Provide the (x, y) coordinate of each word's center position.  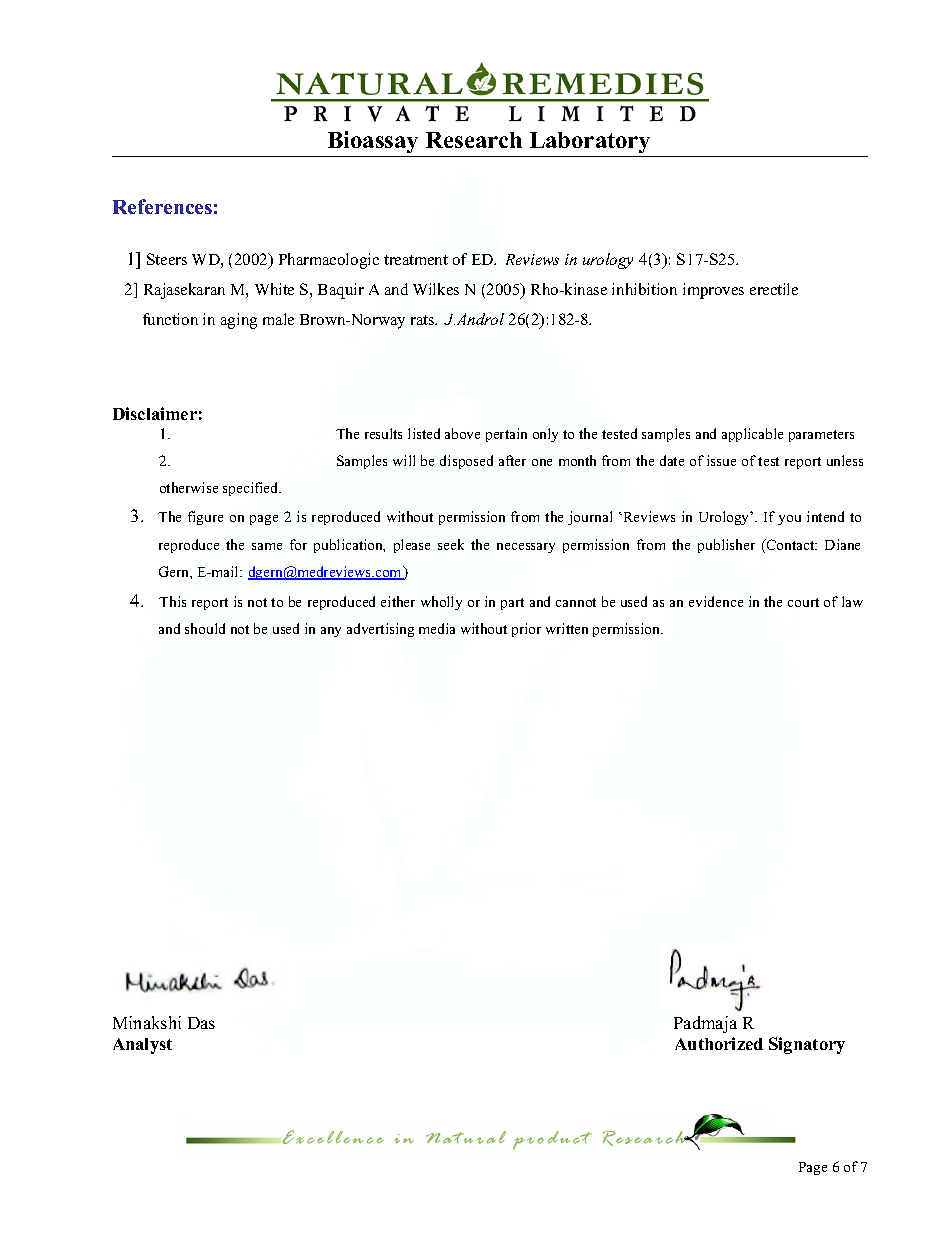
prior (526, 630)
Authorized (719, 1043)
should (205, 628)
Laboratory (590, 142)
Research (474, 140)
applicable (752, 435)
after (512, 460)
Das (201, 1023)
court (803, 602)
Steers (167, 259)
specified (252, 489)
